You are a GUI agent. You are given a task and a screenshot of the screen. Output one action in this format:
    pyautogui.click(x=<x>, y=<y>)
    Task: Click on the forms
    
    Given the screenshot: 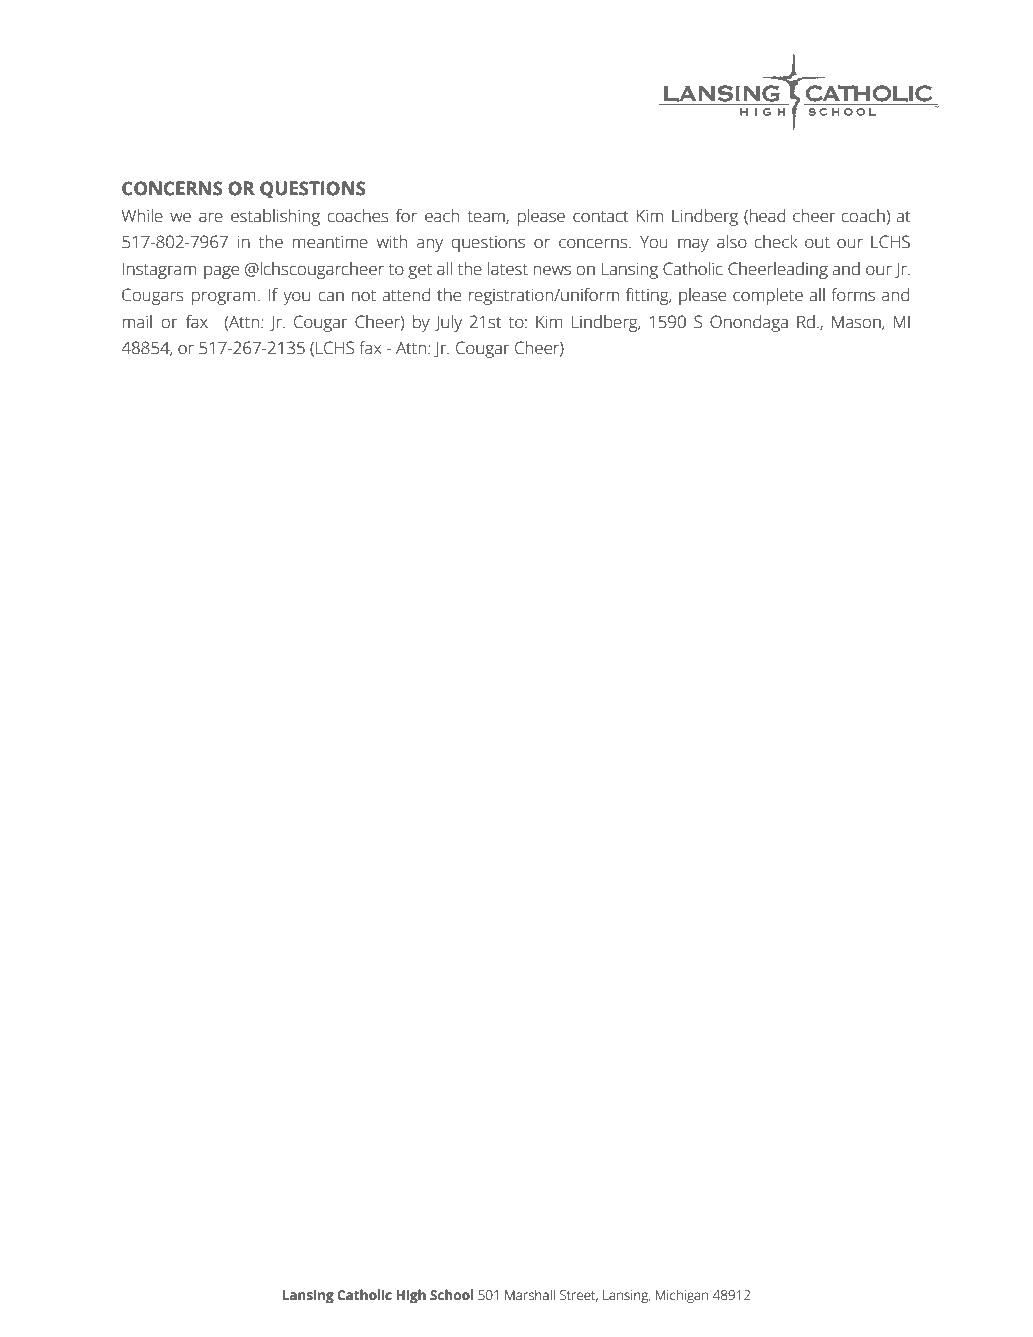 What is the action you would take?
    pyautogui.click(x=853, y=295)
